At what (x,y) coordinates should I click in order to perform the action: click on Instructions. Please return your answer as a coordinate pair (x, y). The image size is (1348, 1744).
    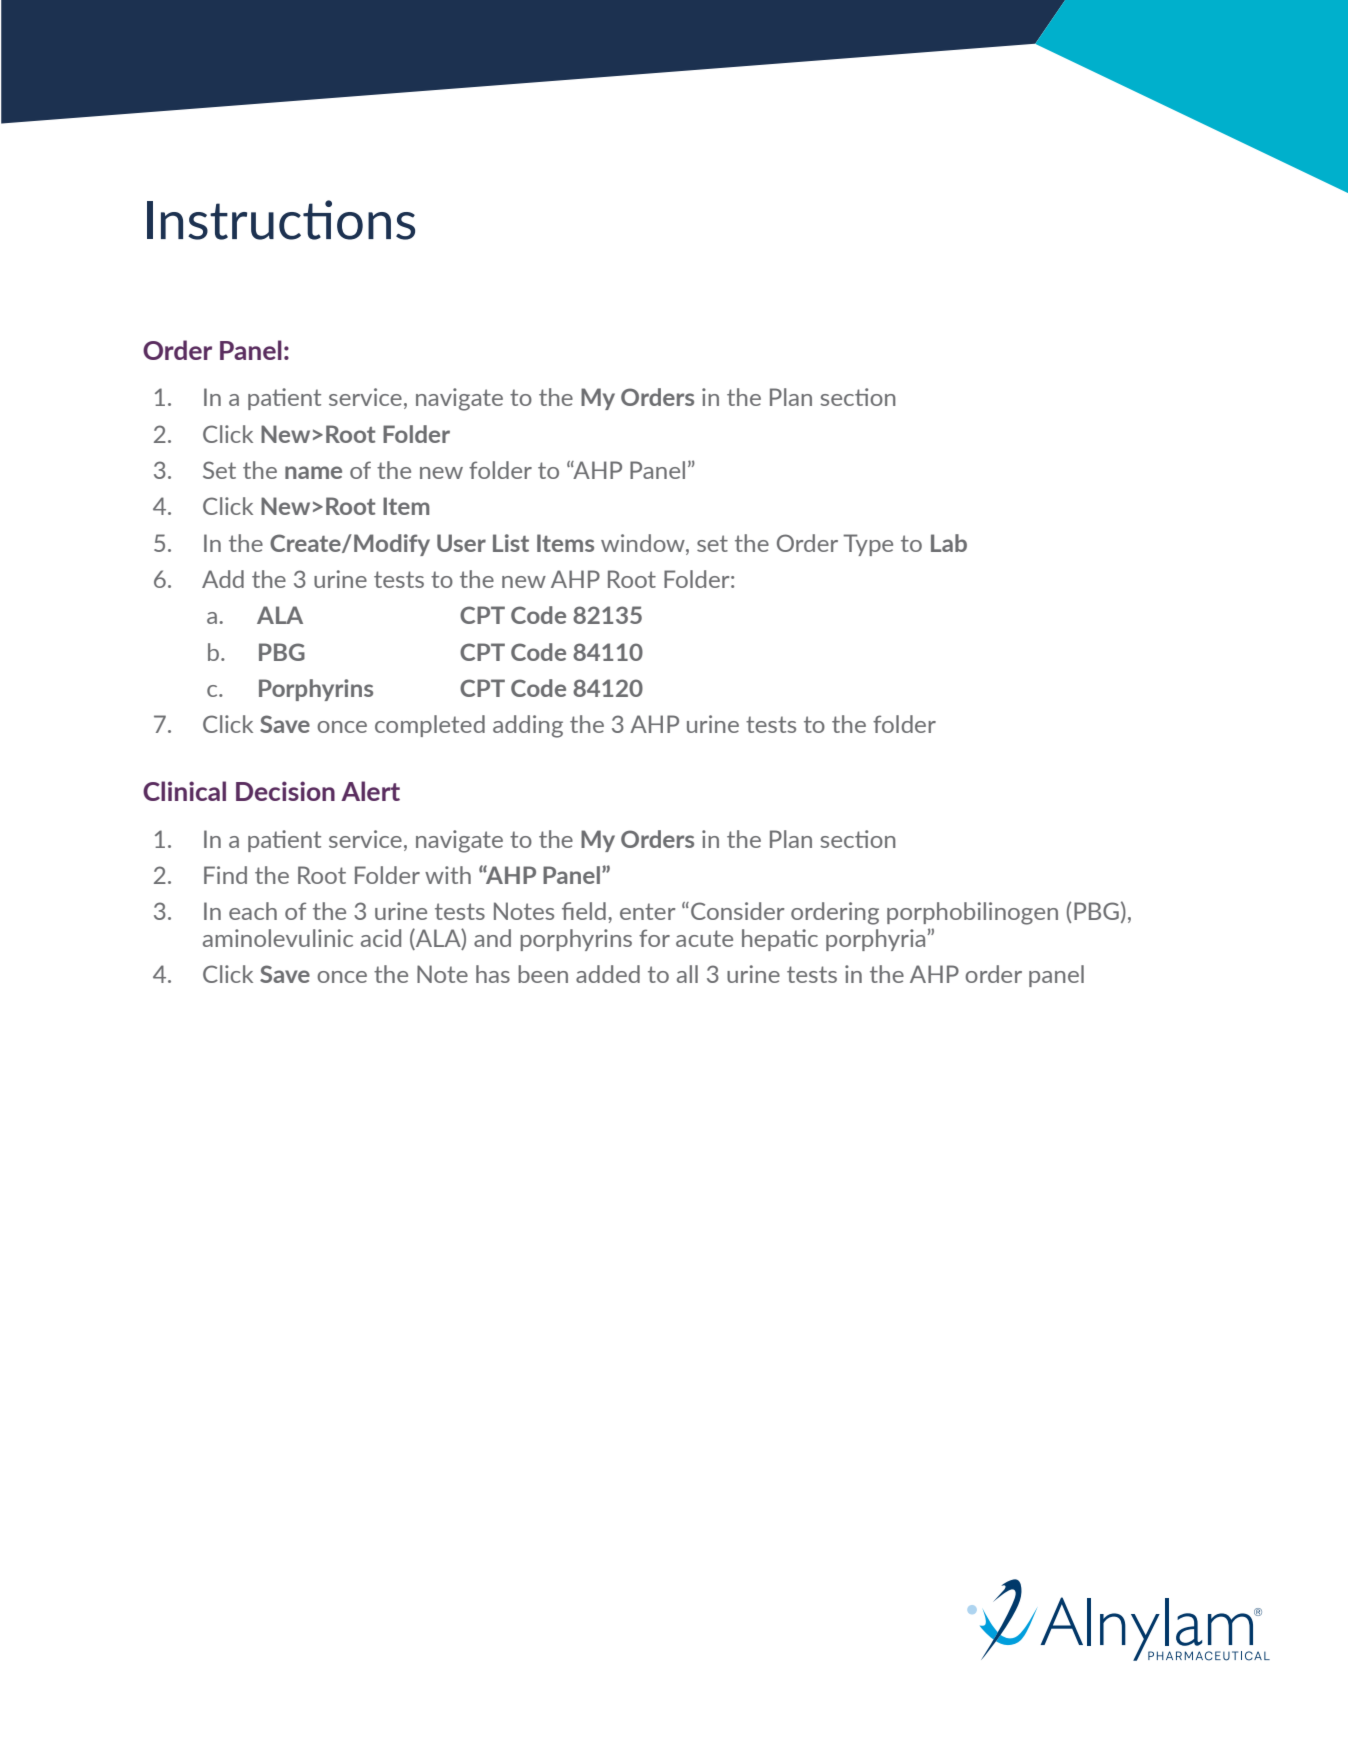
    Looking at the image, I should click on (281, 220).
